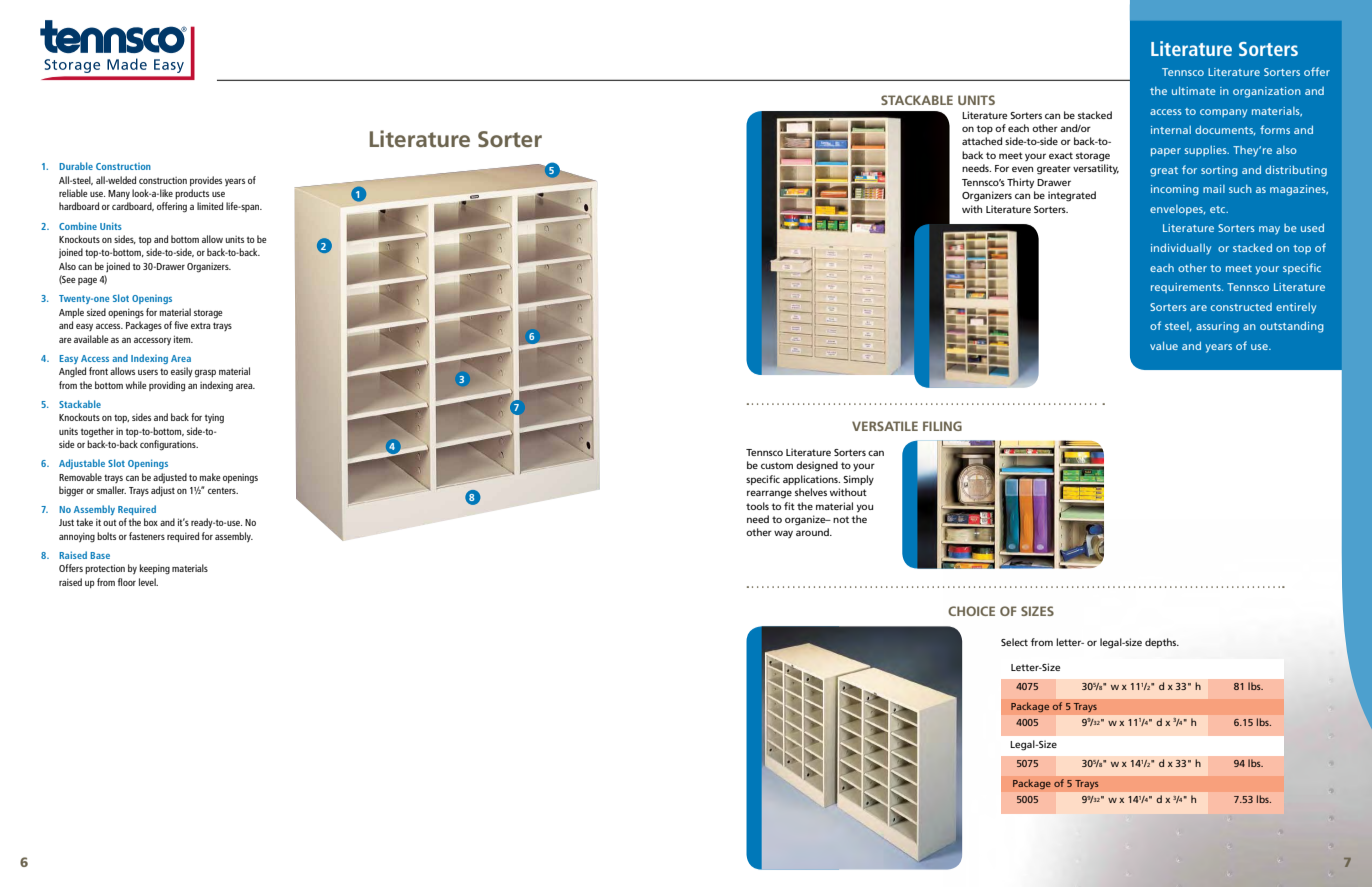  I want to click on company, so click(1223, 113).
